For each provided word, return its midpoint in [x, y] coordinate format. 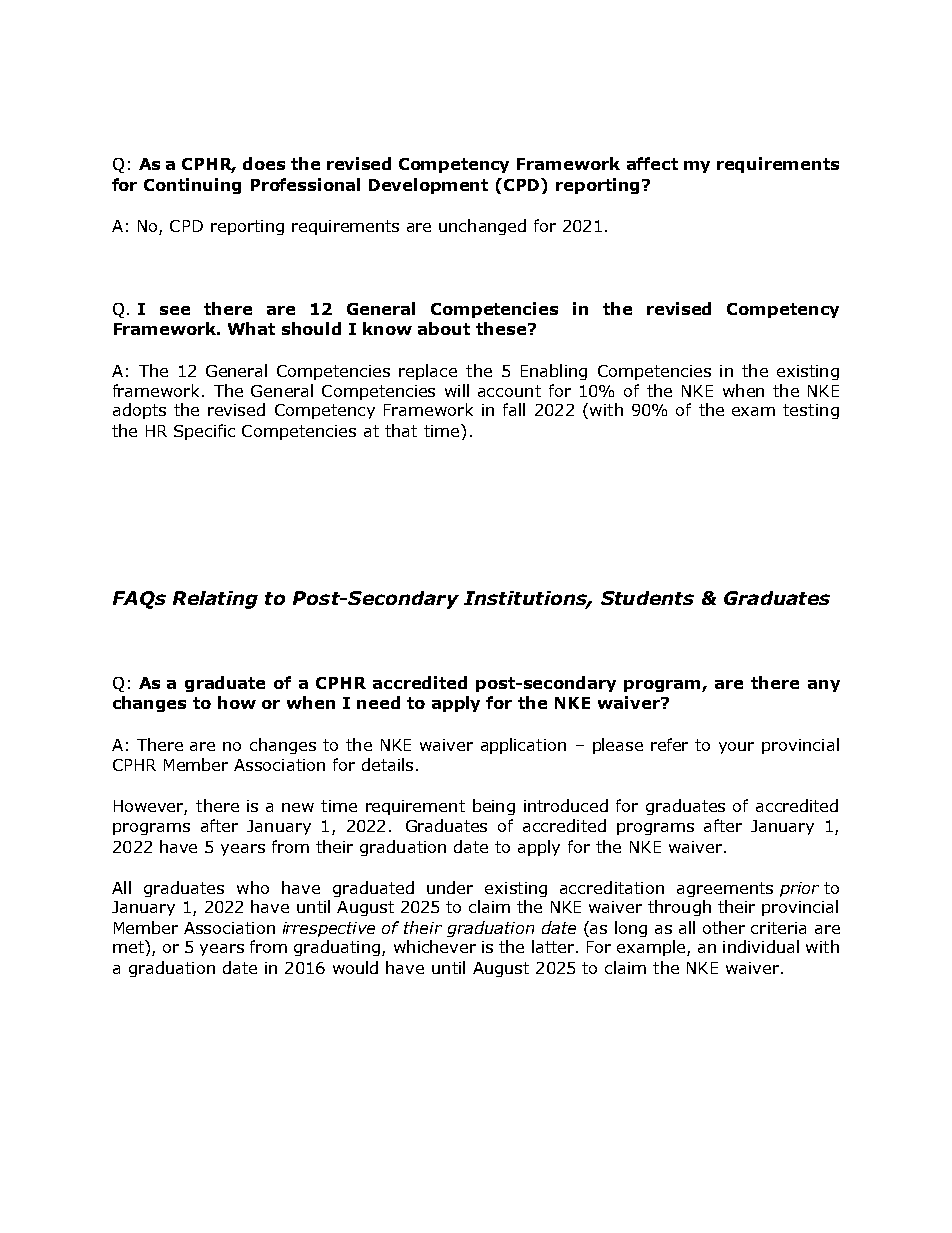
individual [761, 946]
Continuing [192, 186]
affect [652, 163]
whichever [435, 946]
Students [647, 598]
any [824, 686]
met [129, 946]
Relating [215, 600]
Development [428, 186]
